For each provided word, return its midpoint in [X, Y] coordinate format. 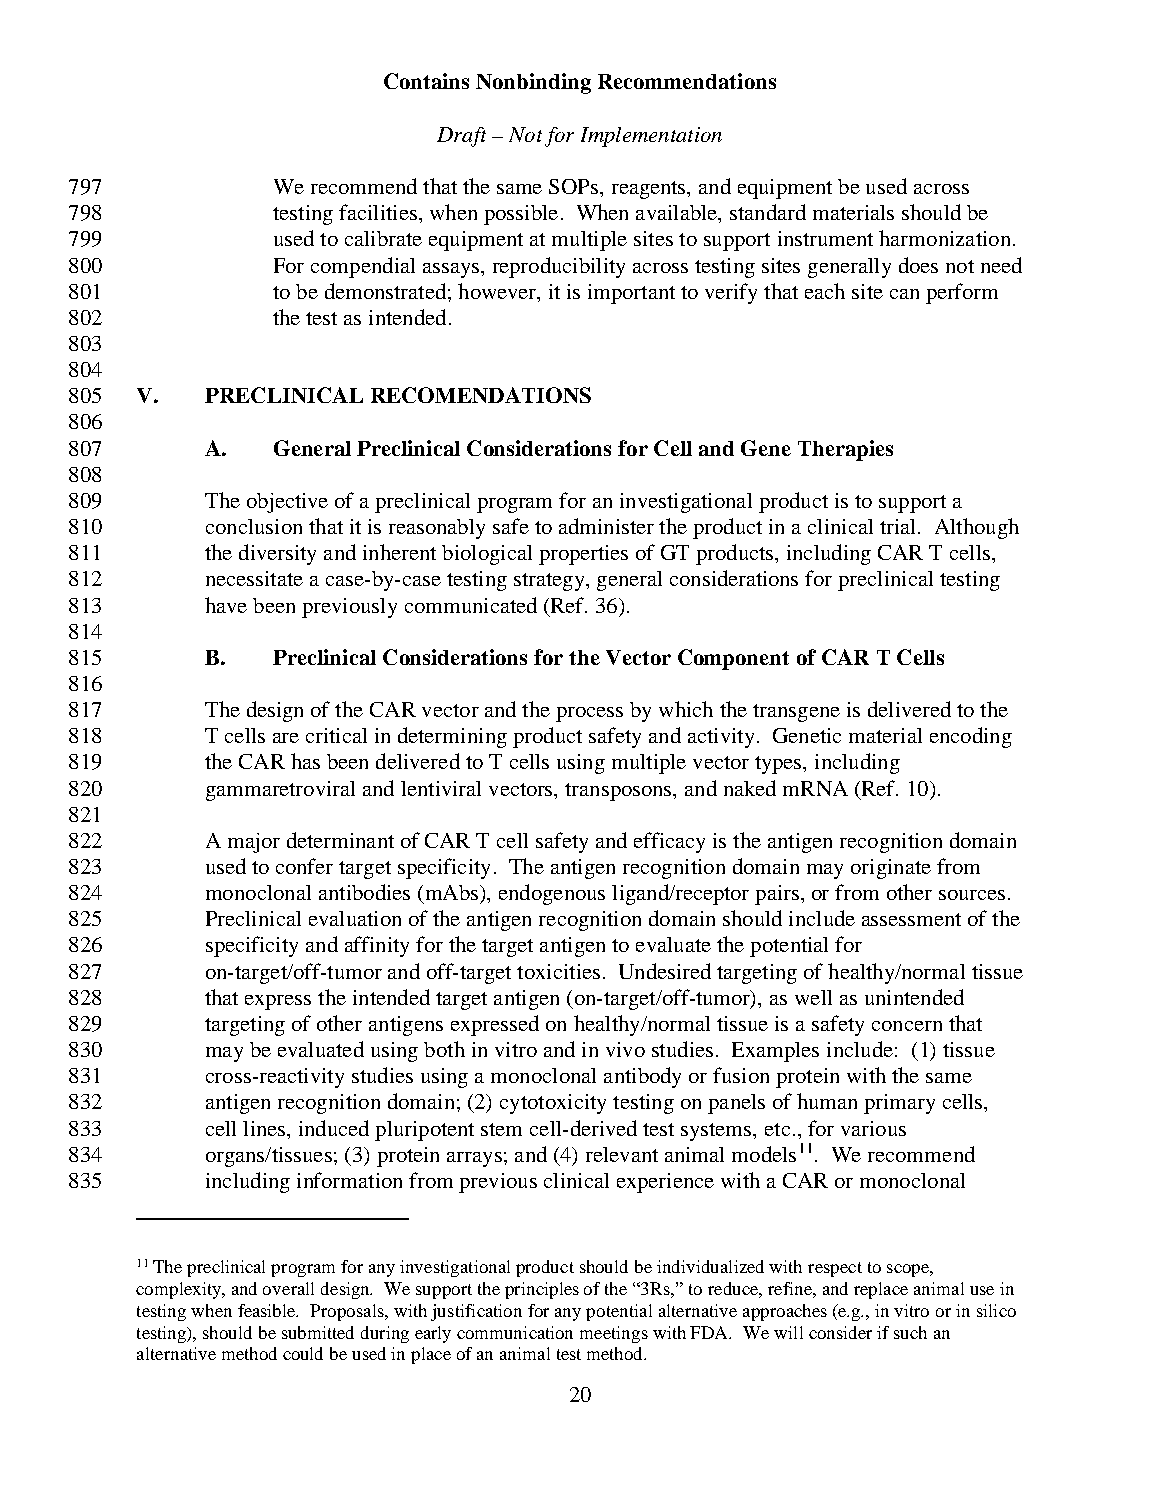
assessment [911, 919]
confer [304, 866]
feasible [268, 1310]
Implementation [651, 137]
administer [606, 526]
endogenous [552, 894]
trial [899, 526]
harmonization [944, 238]
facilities [378, 212]
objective [287, 503]
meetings [614, 1334]
